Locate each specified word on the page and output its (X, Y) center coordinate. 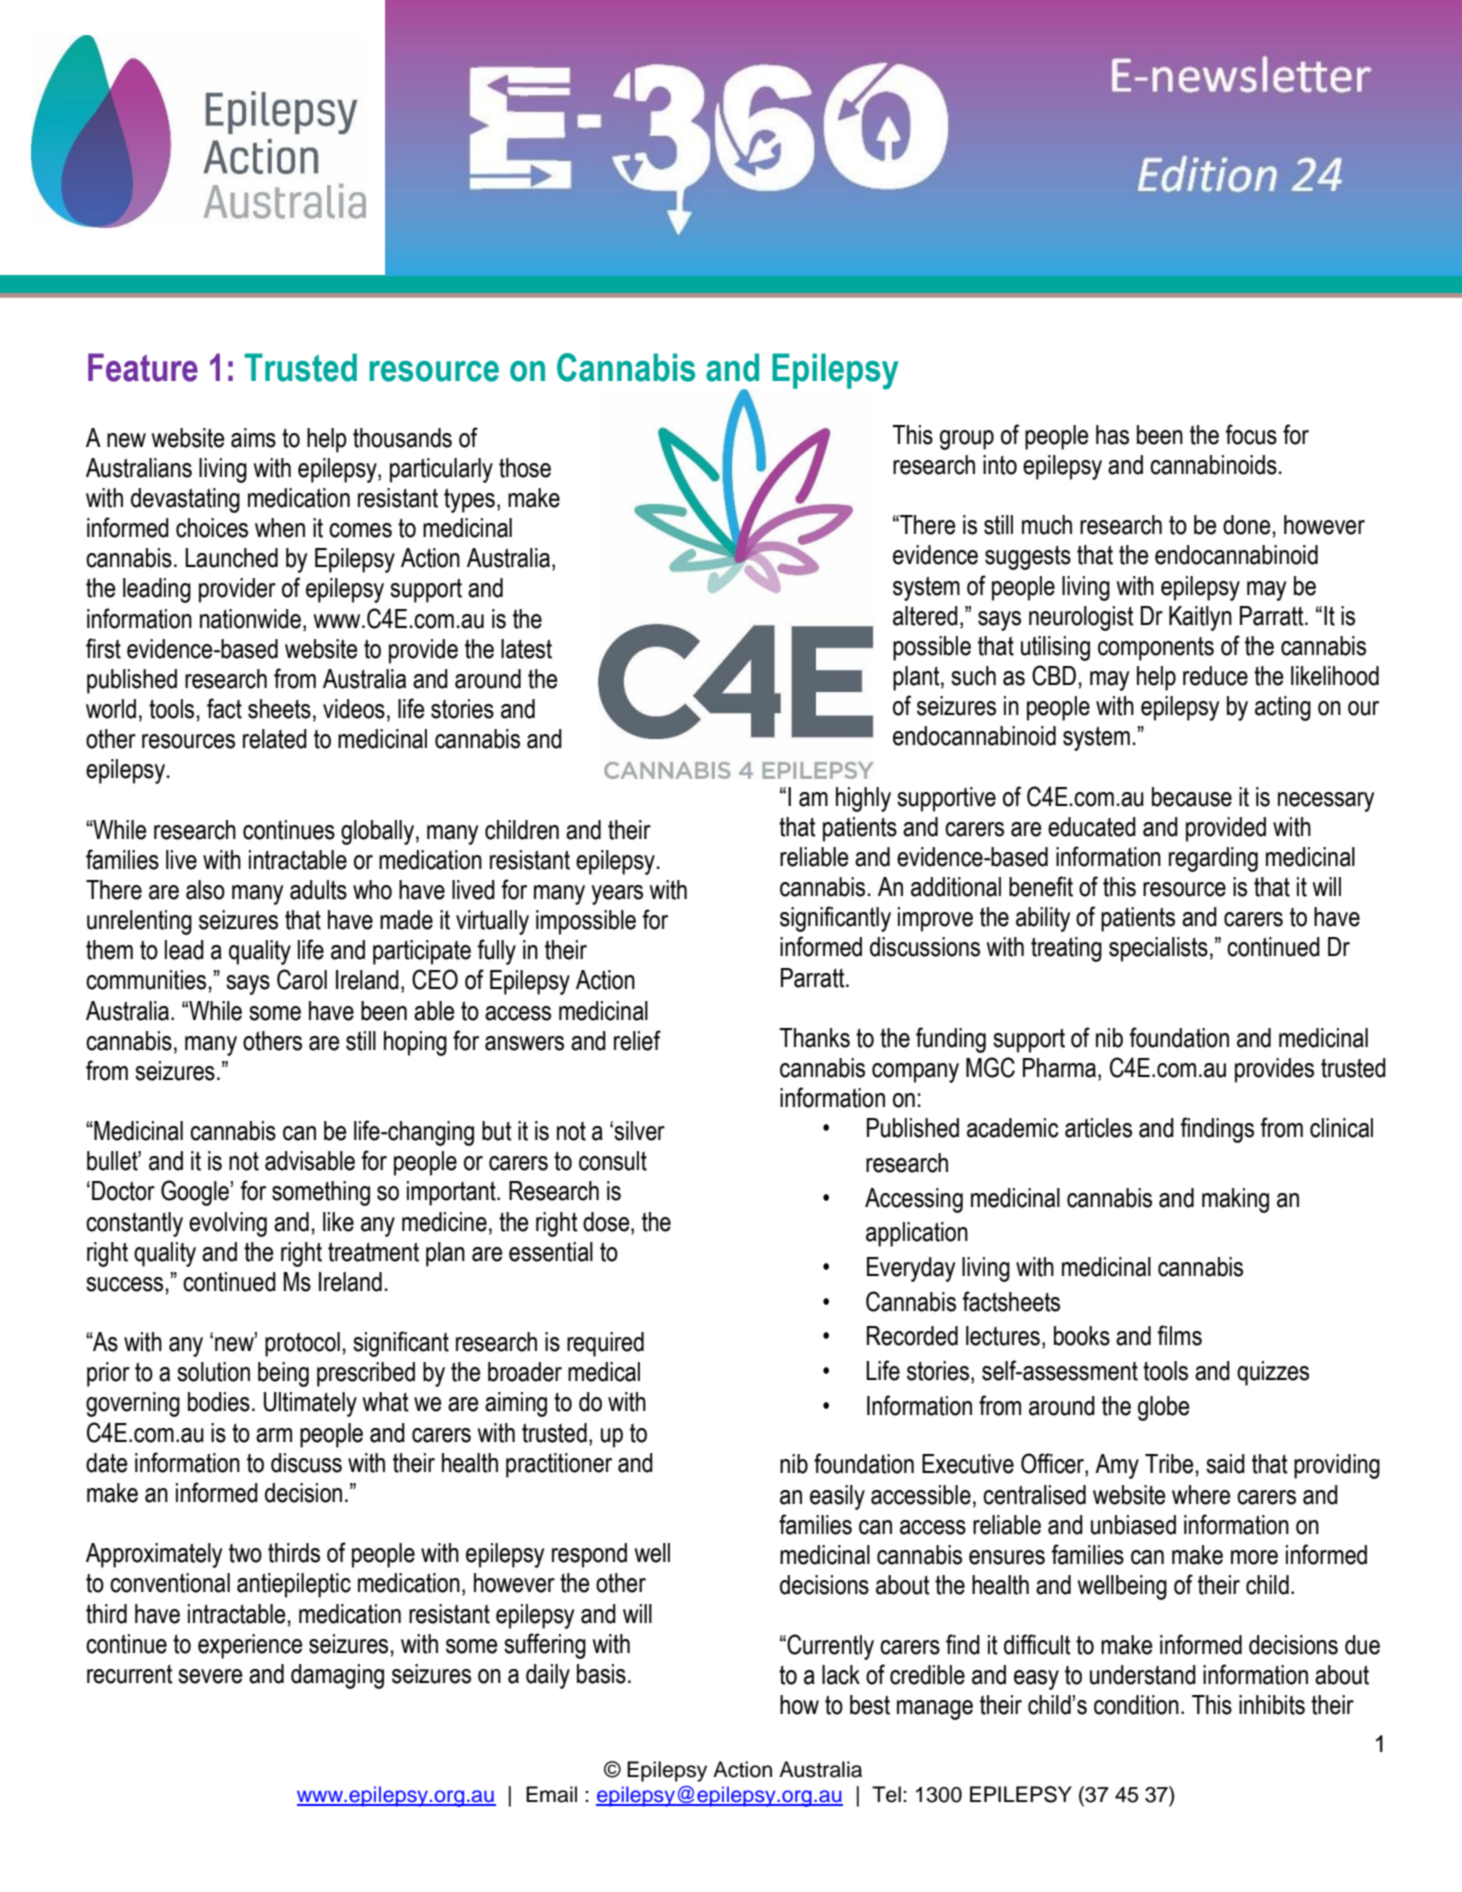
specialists (1158, 949)
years (617, 895)
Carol (302, 979)
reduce (1215, 676)
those (525, 468)
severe (210, 1676)
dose (607, 1222)
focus (1251, 434)
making (1235, 1200)
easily (837, 1497)
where (1201, 1495)
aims (253, 438)
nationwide (250, 619)
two (245, 1553)
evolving (228, 1224)
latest (526, 649)
